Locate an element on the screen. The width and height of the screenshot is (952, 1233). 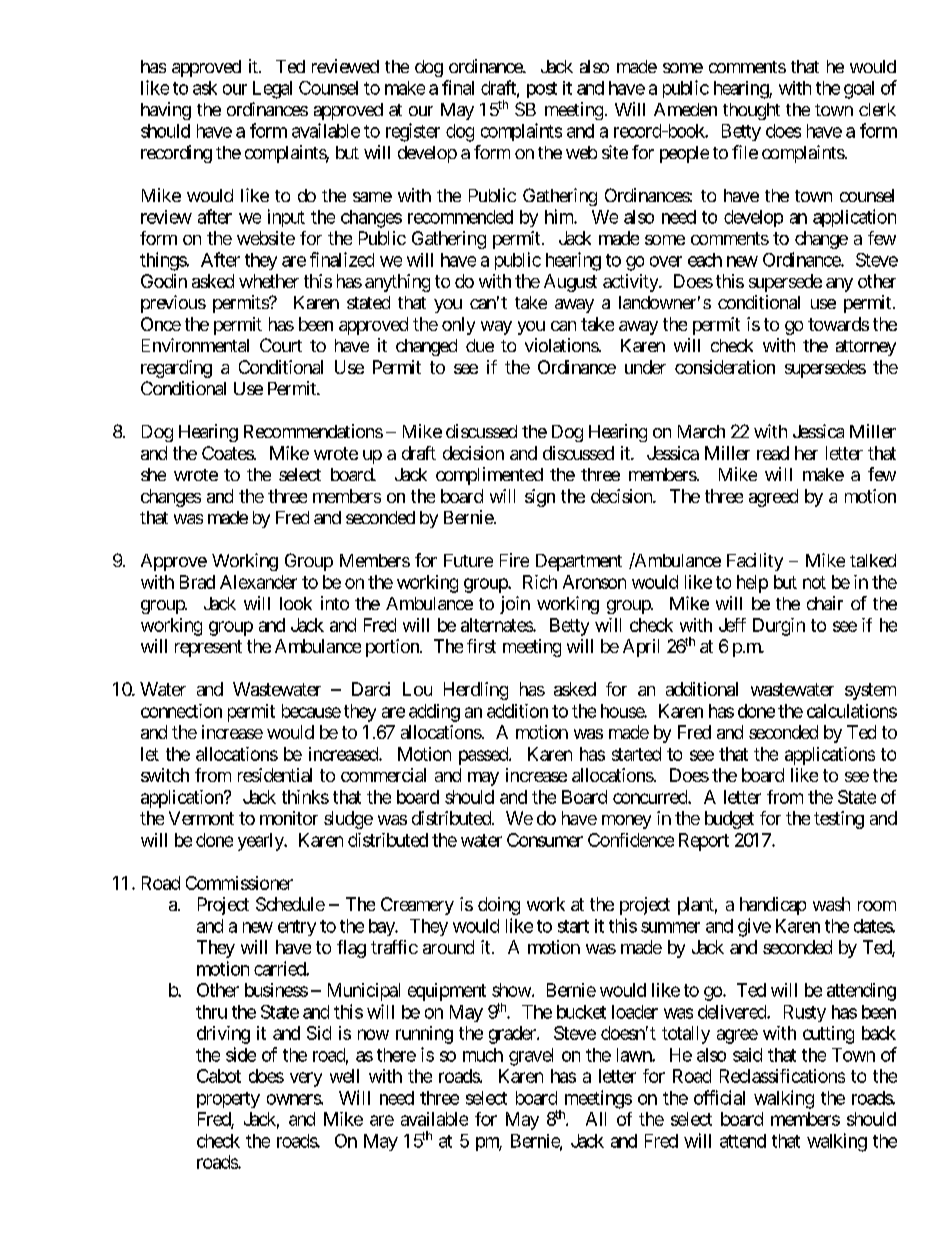
Legal is located at coordinates (272, 90).
